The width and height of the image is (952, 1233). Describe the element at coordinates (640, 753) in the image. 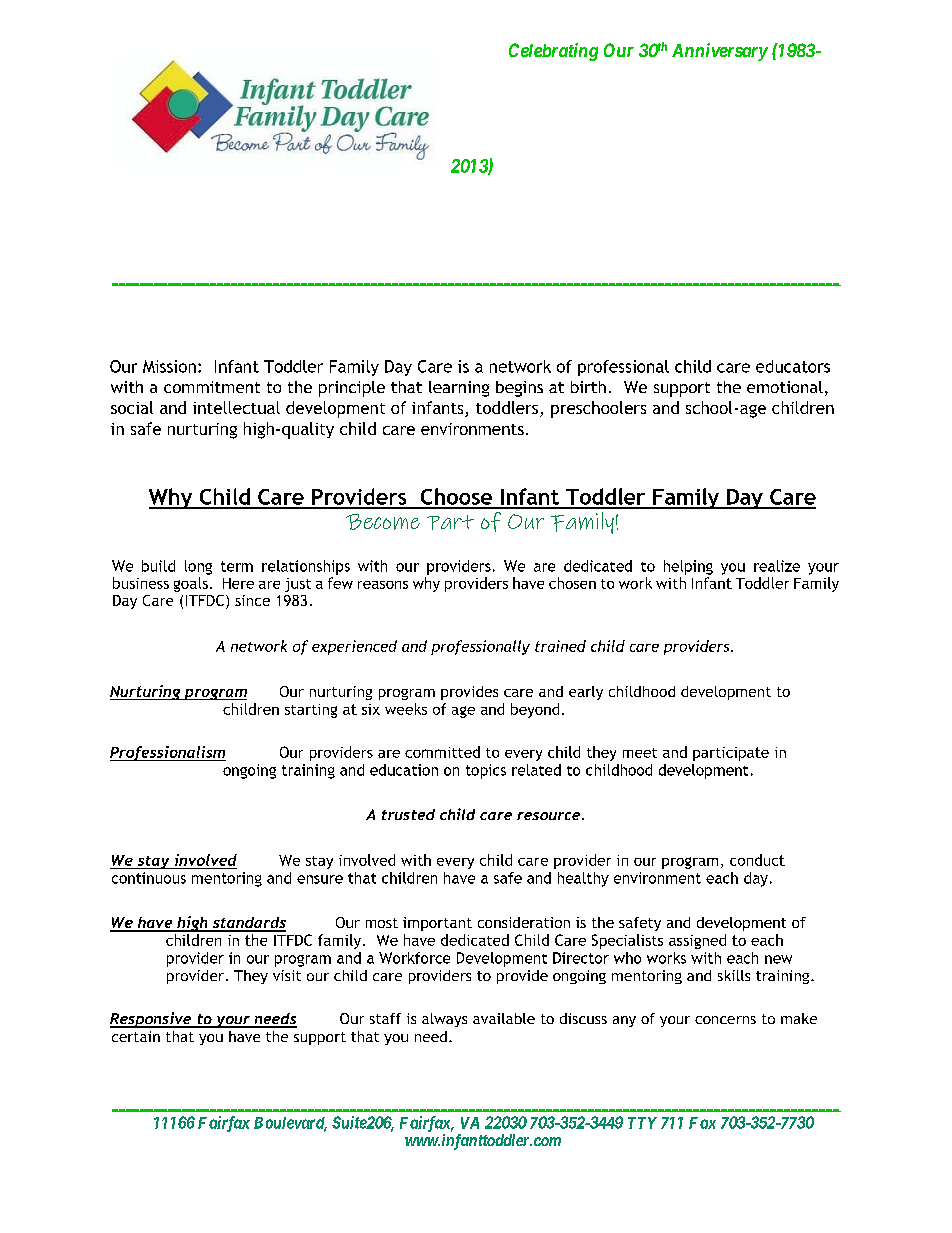

I see `meet` at that location.
